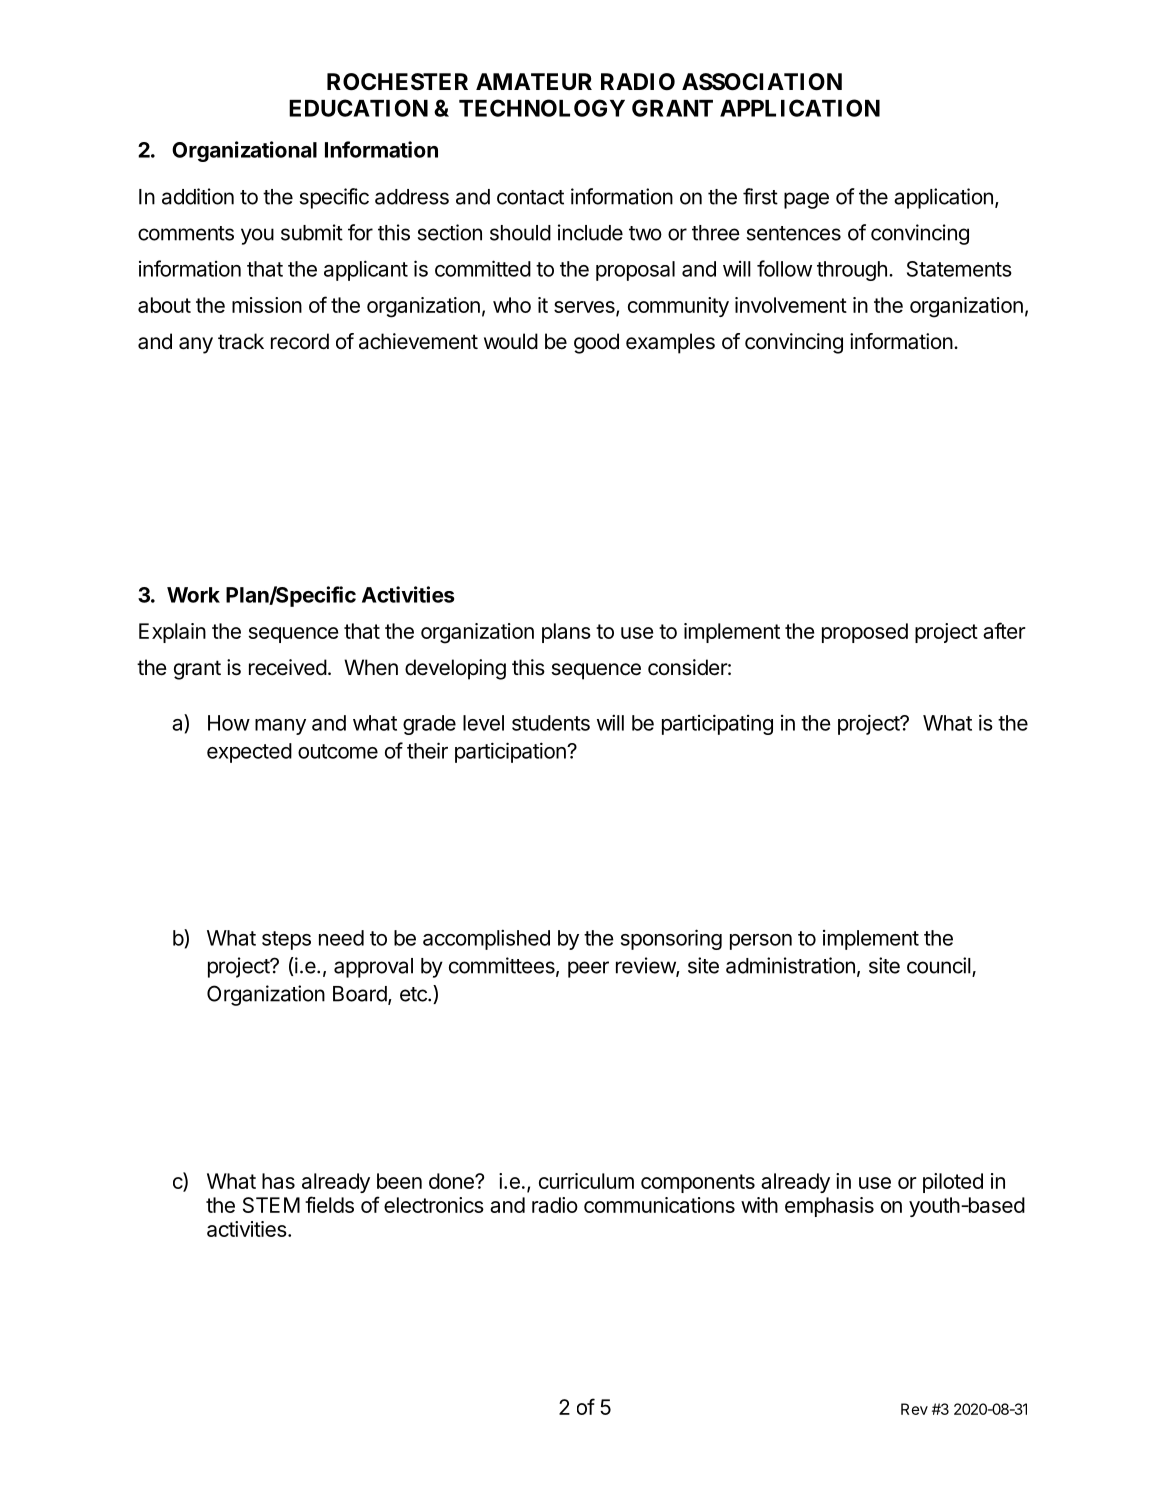 Image resolution: width=1168 pixels, height=1512 pixels. What do you see at coordinates (551, 723) in the screenshot?
I see `students` at bounding box center [551, 723].
